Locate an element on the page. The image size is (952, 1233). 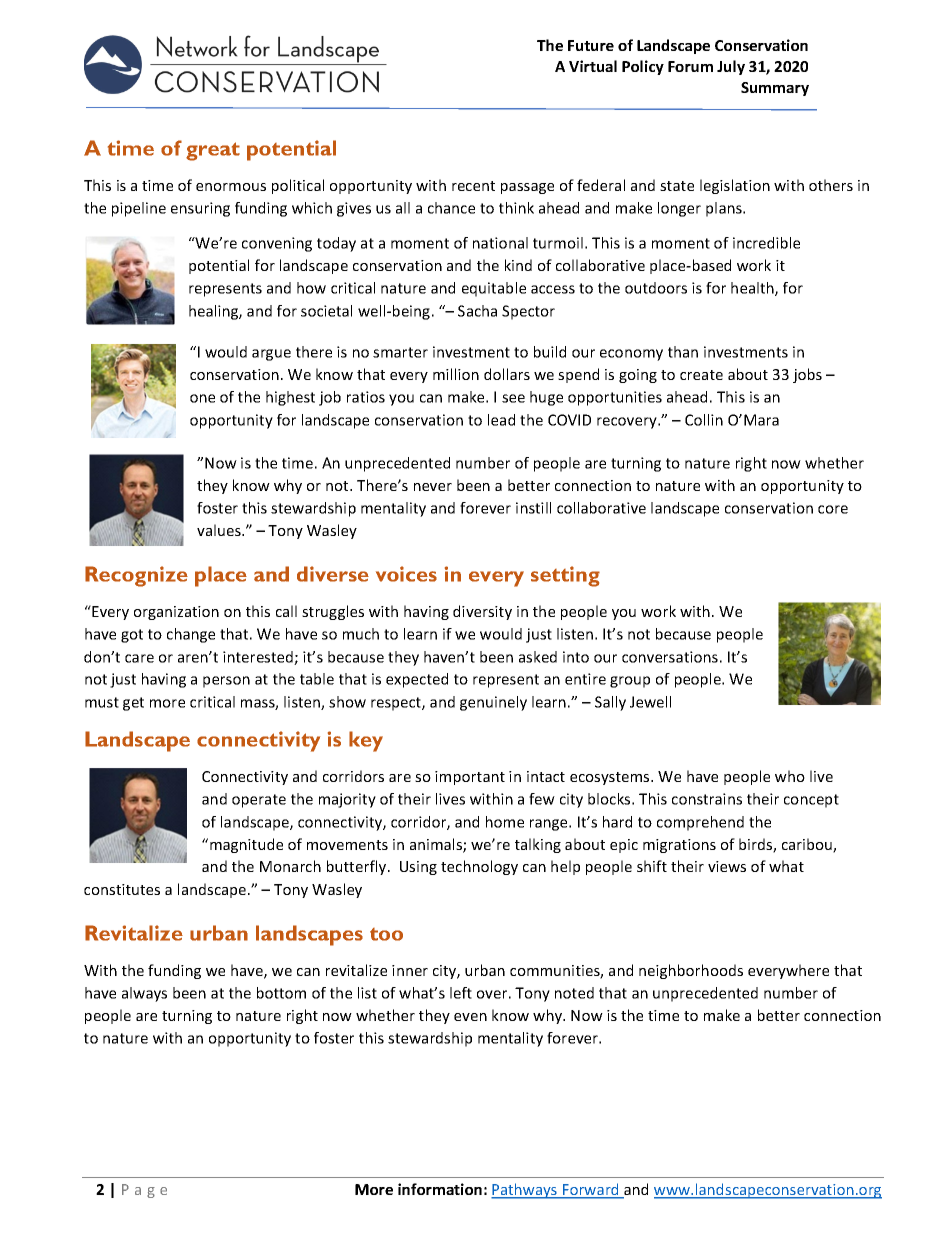
conversations is located at coordinates (670, 657).
